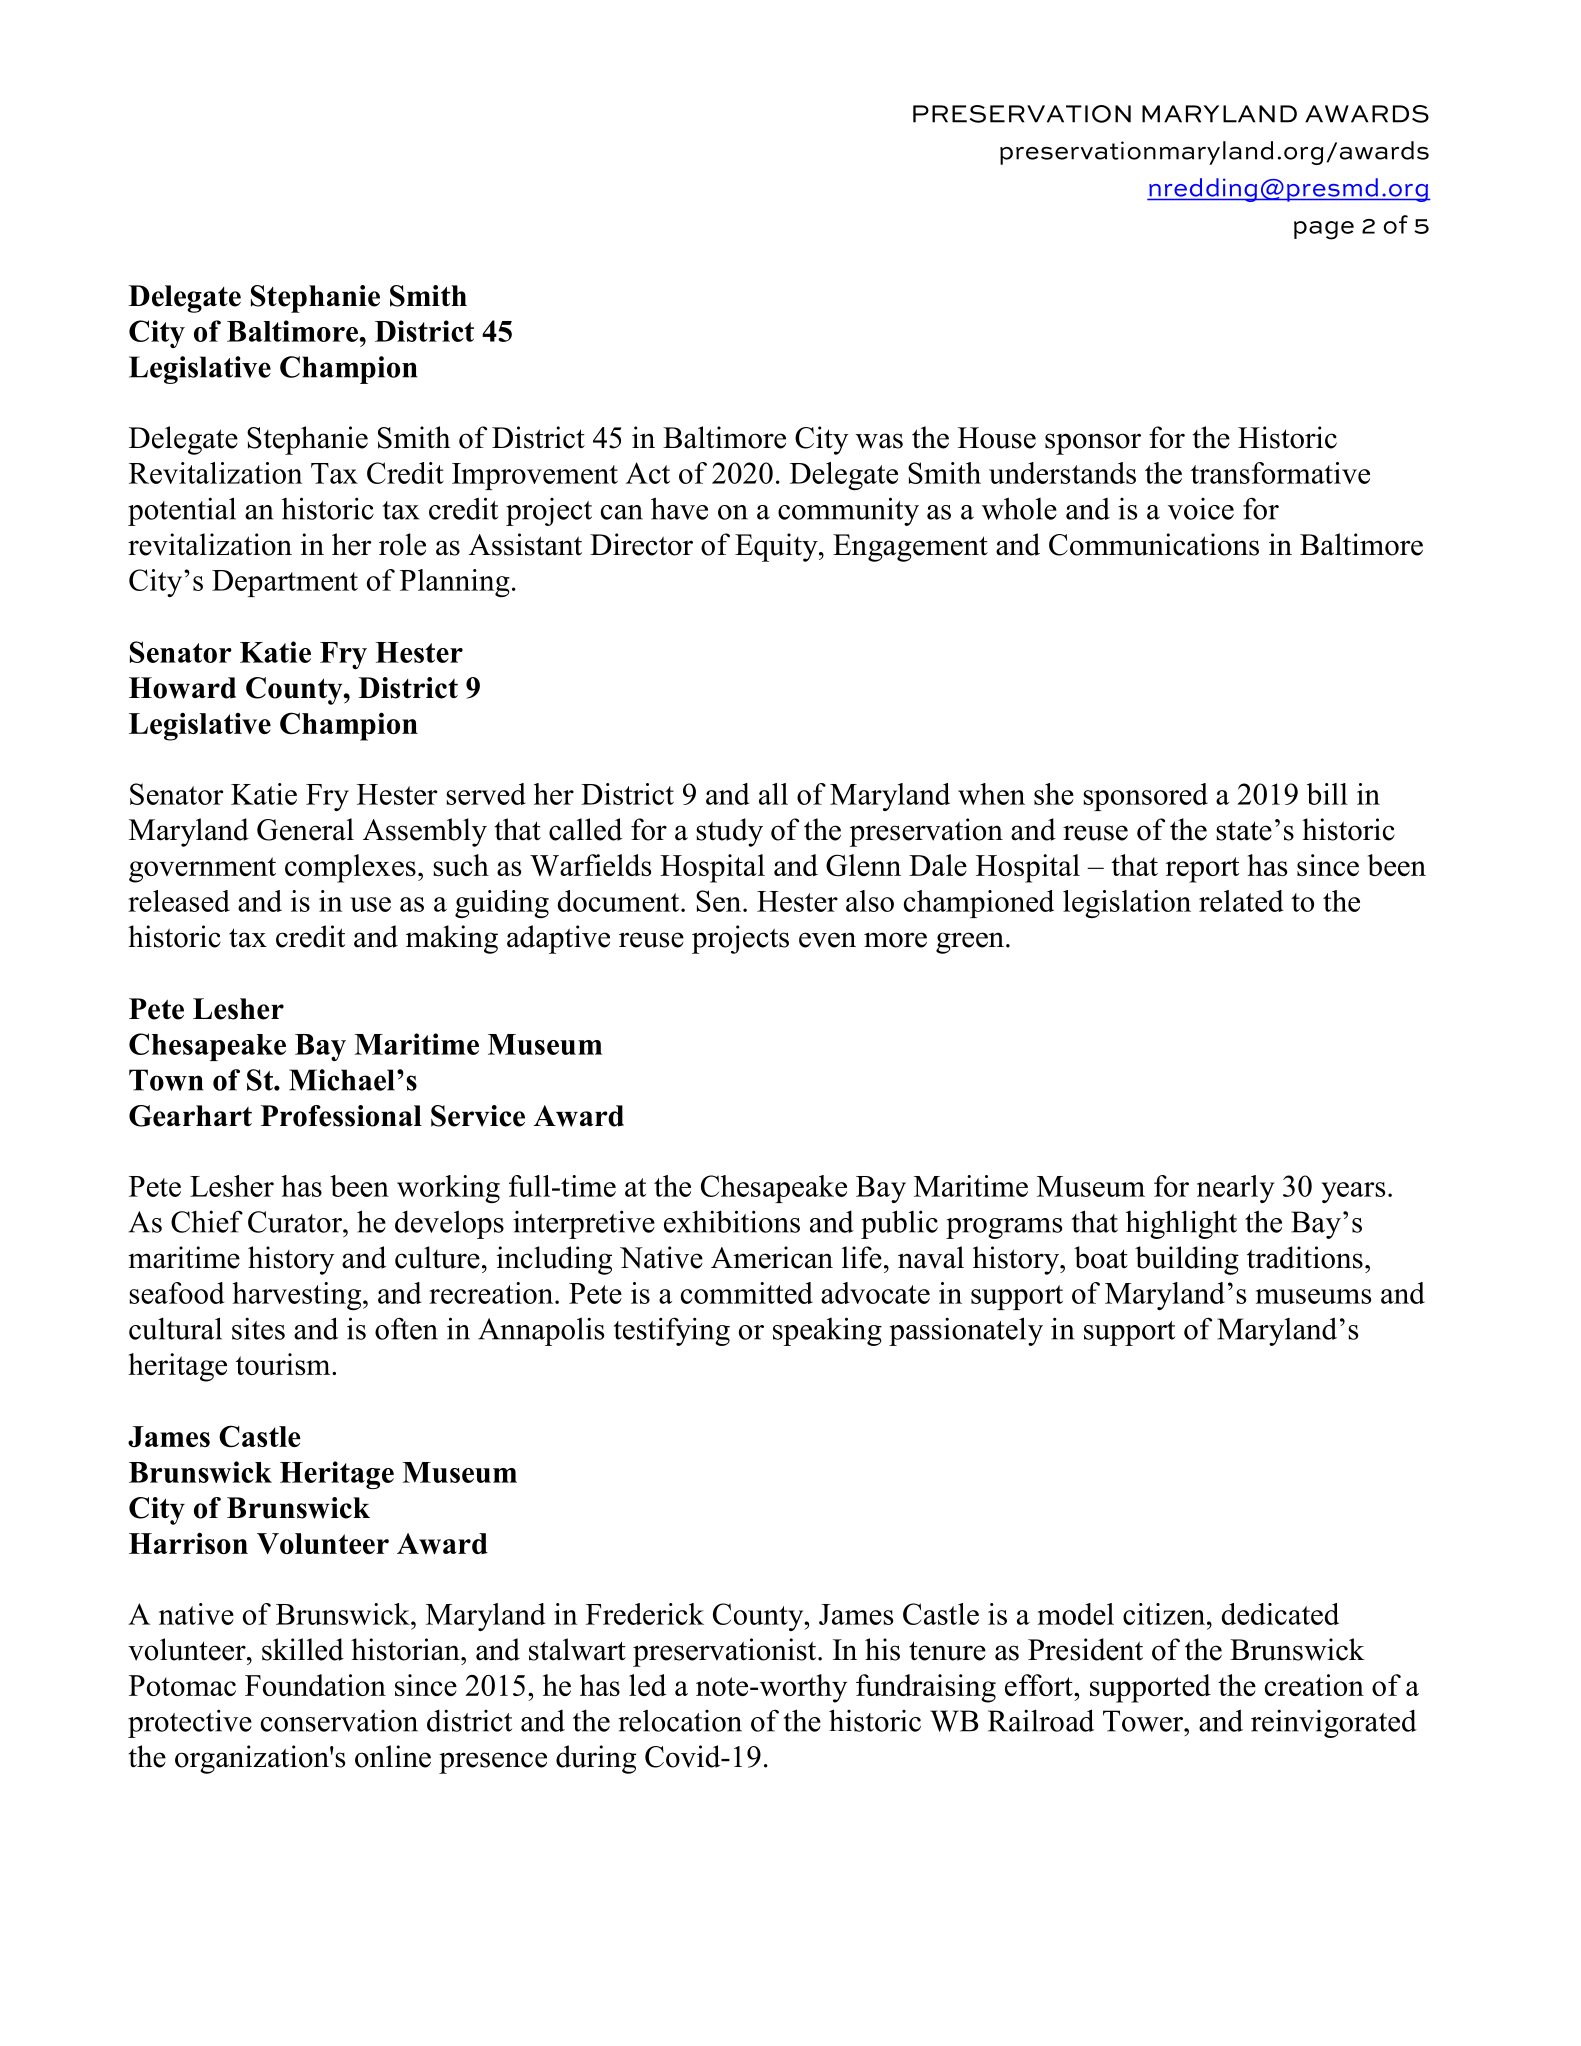 Image resolution: width=1581 pixels, height=2046 pixels. What do you see at coordinates (1241, 901) in the screenshot?
I see `related` at bounding box center [1241, 901].
